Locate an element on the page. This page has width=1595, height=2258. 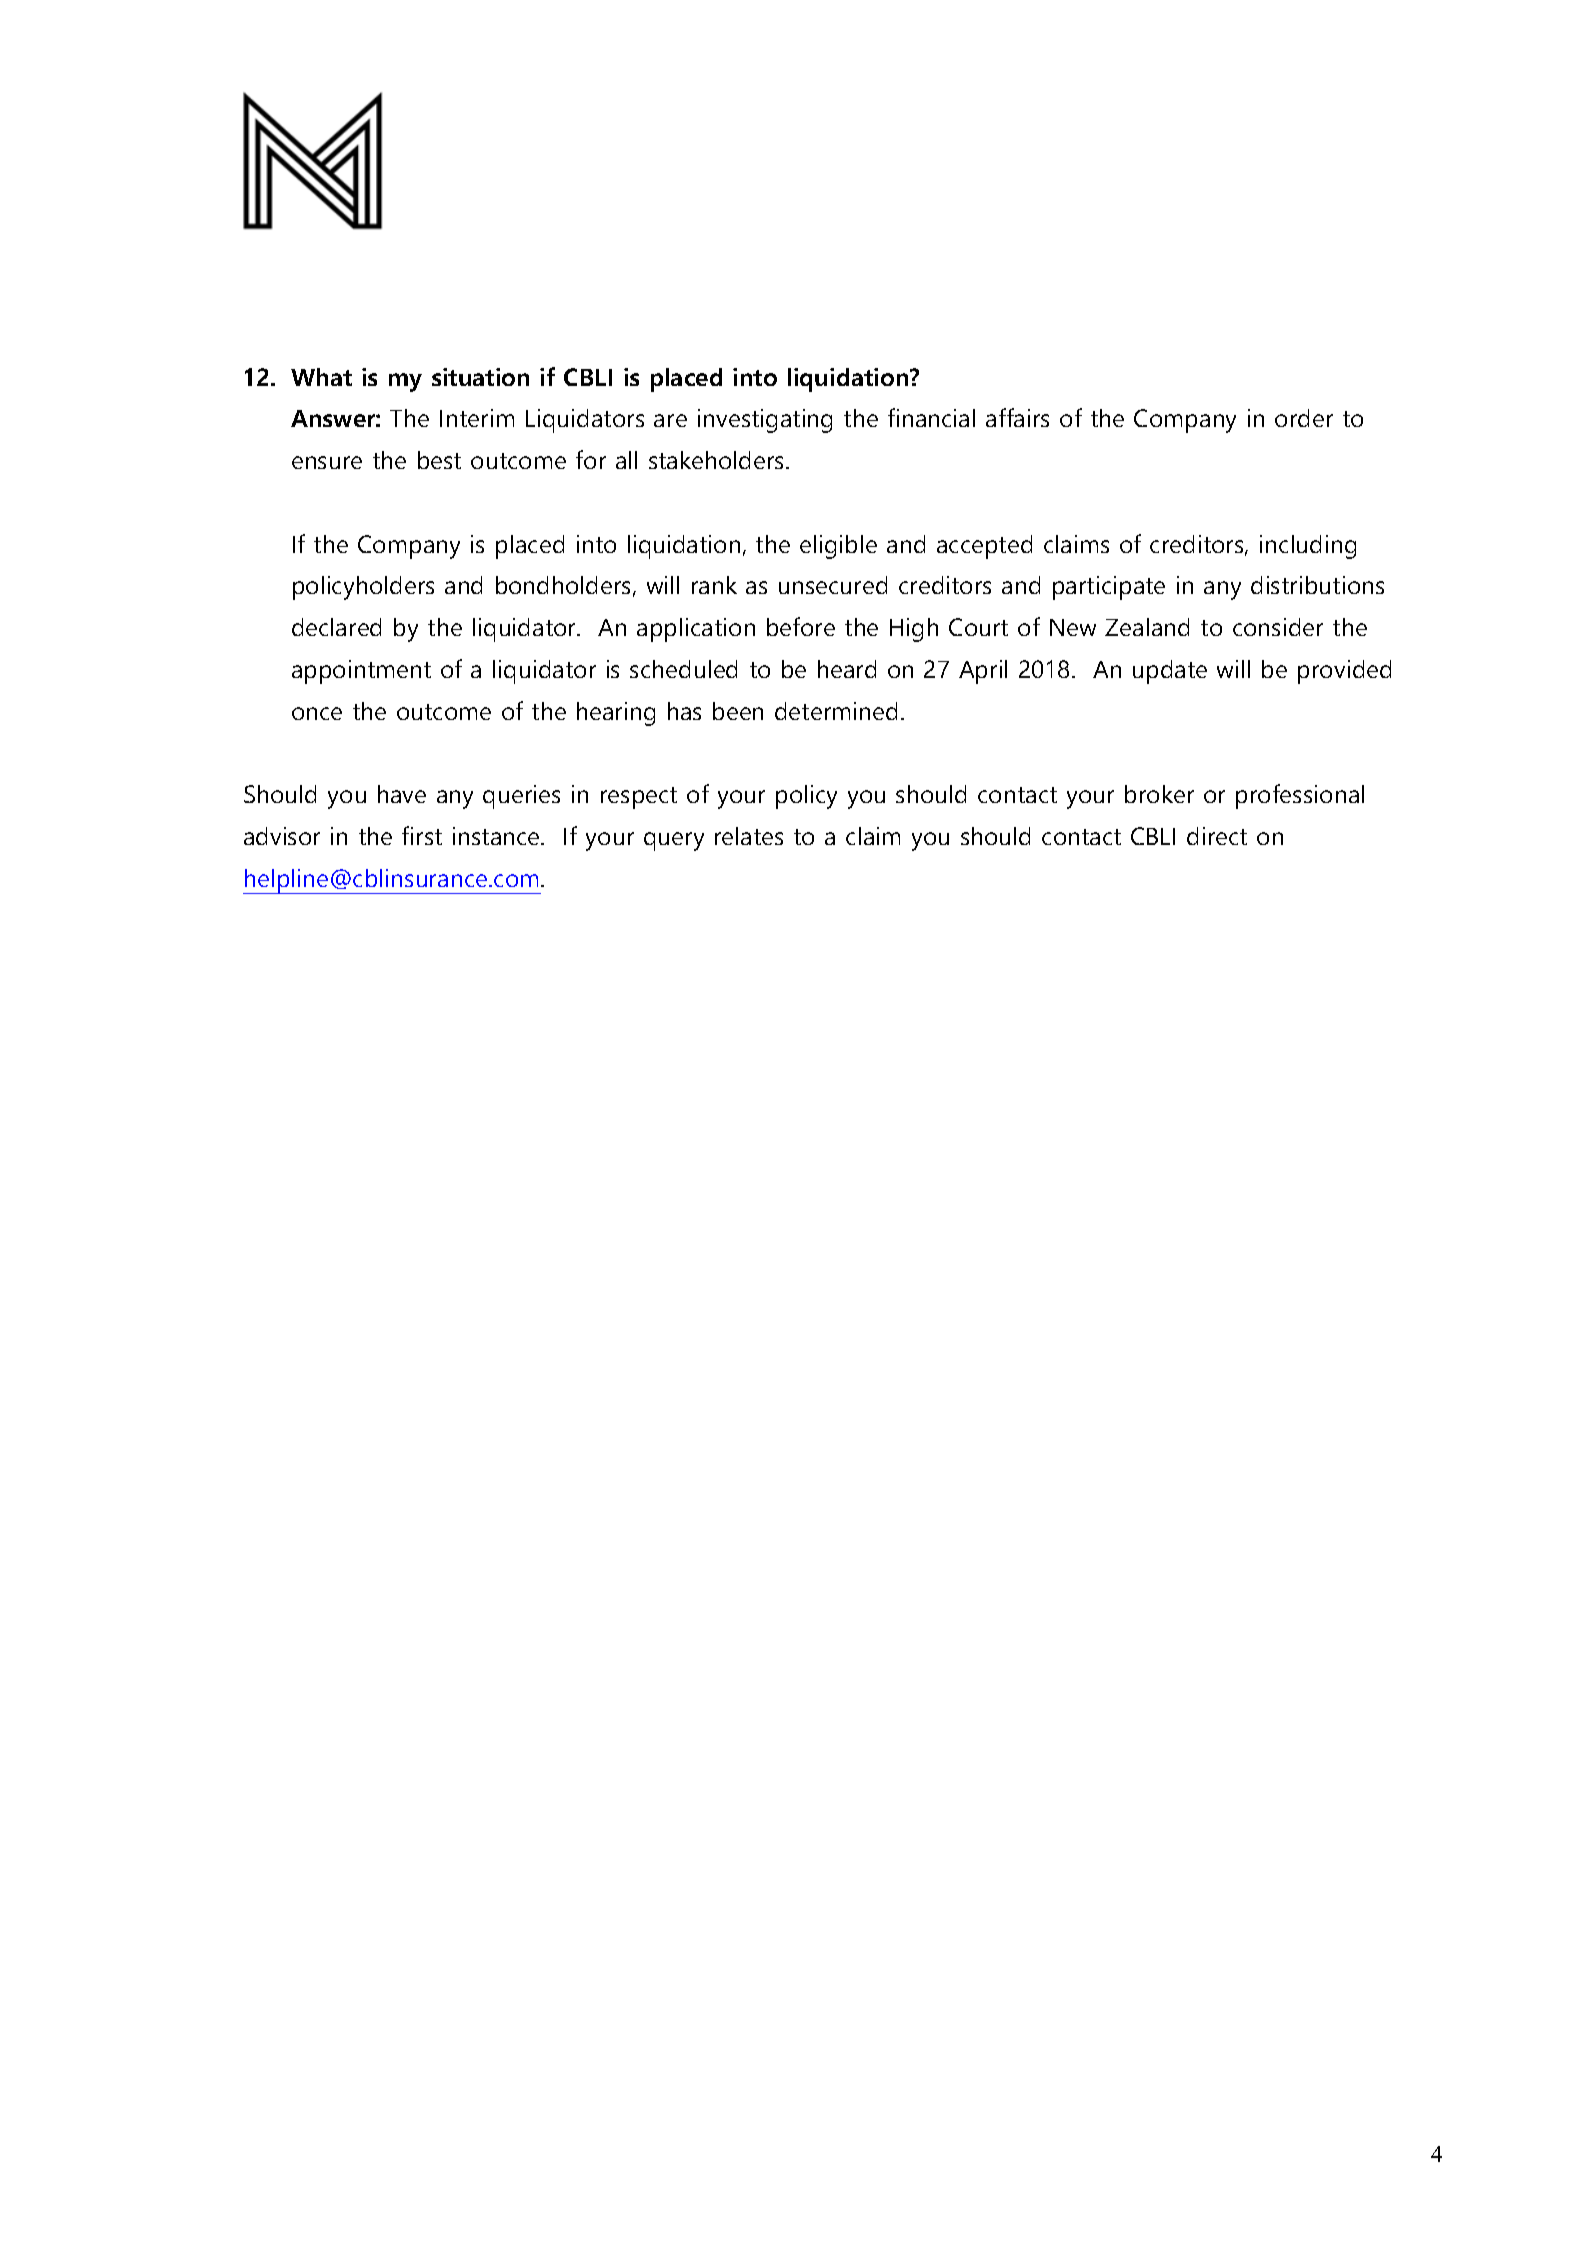
investigating is located at coordinates (765, 421).
